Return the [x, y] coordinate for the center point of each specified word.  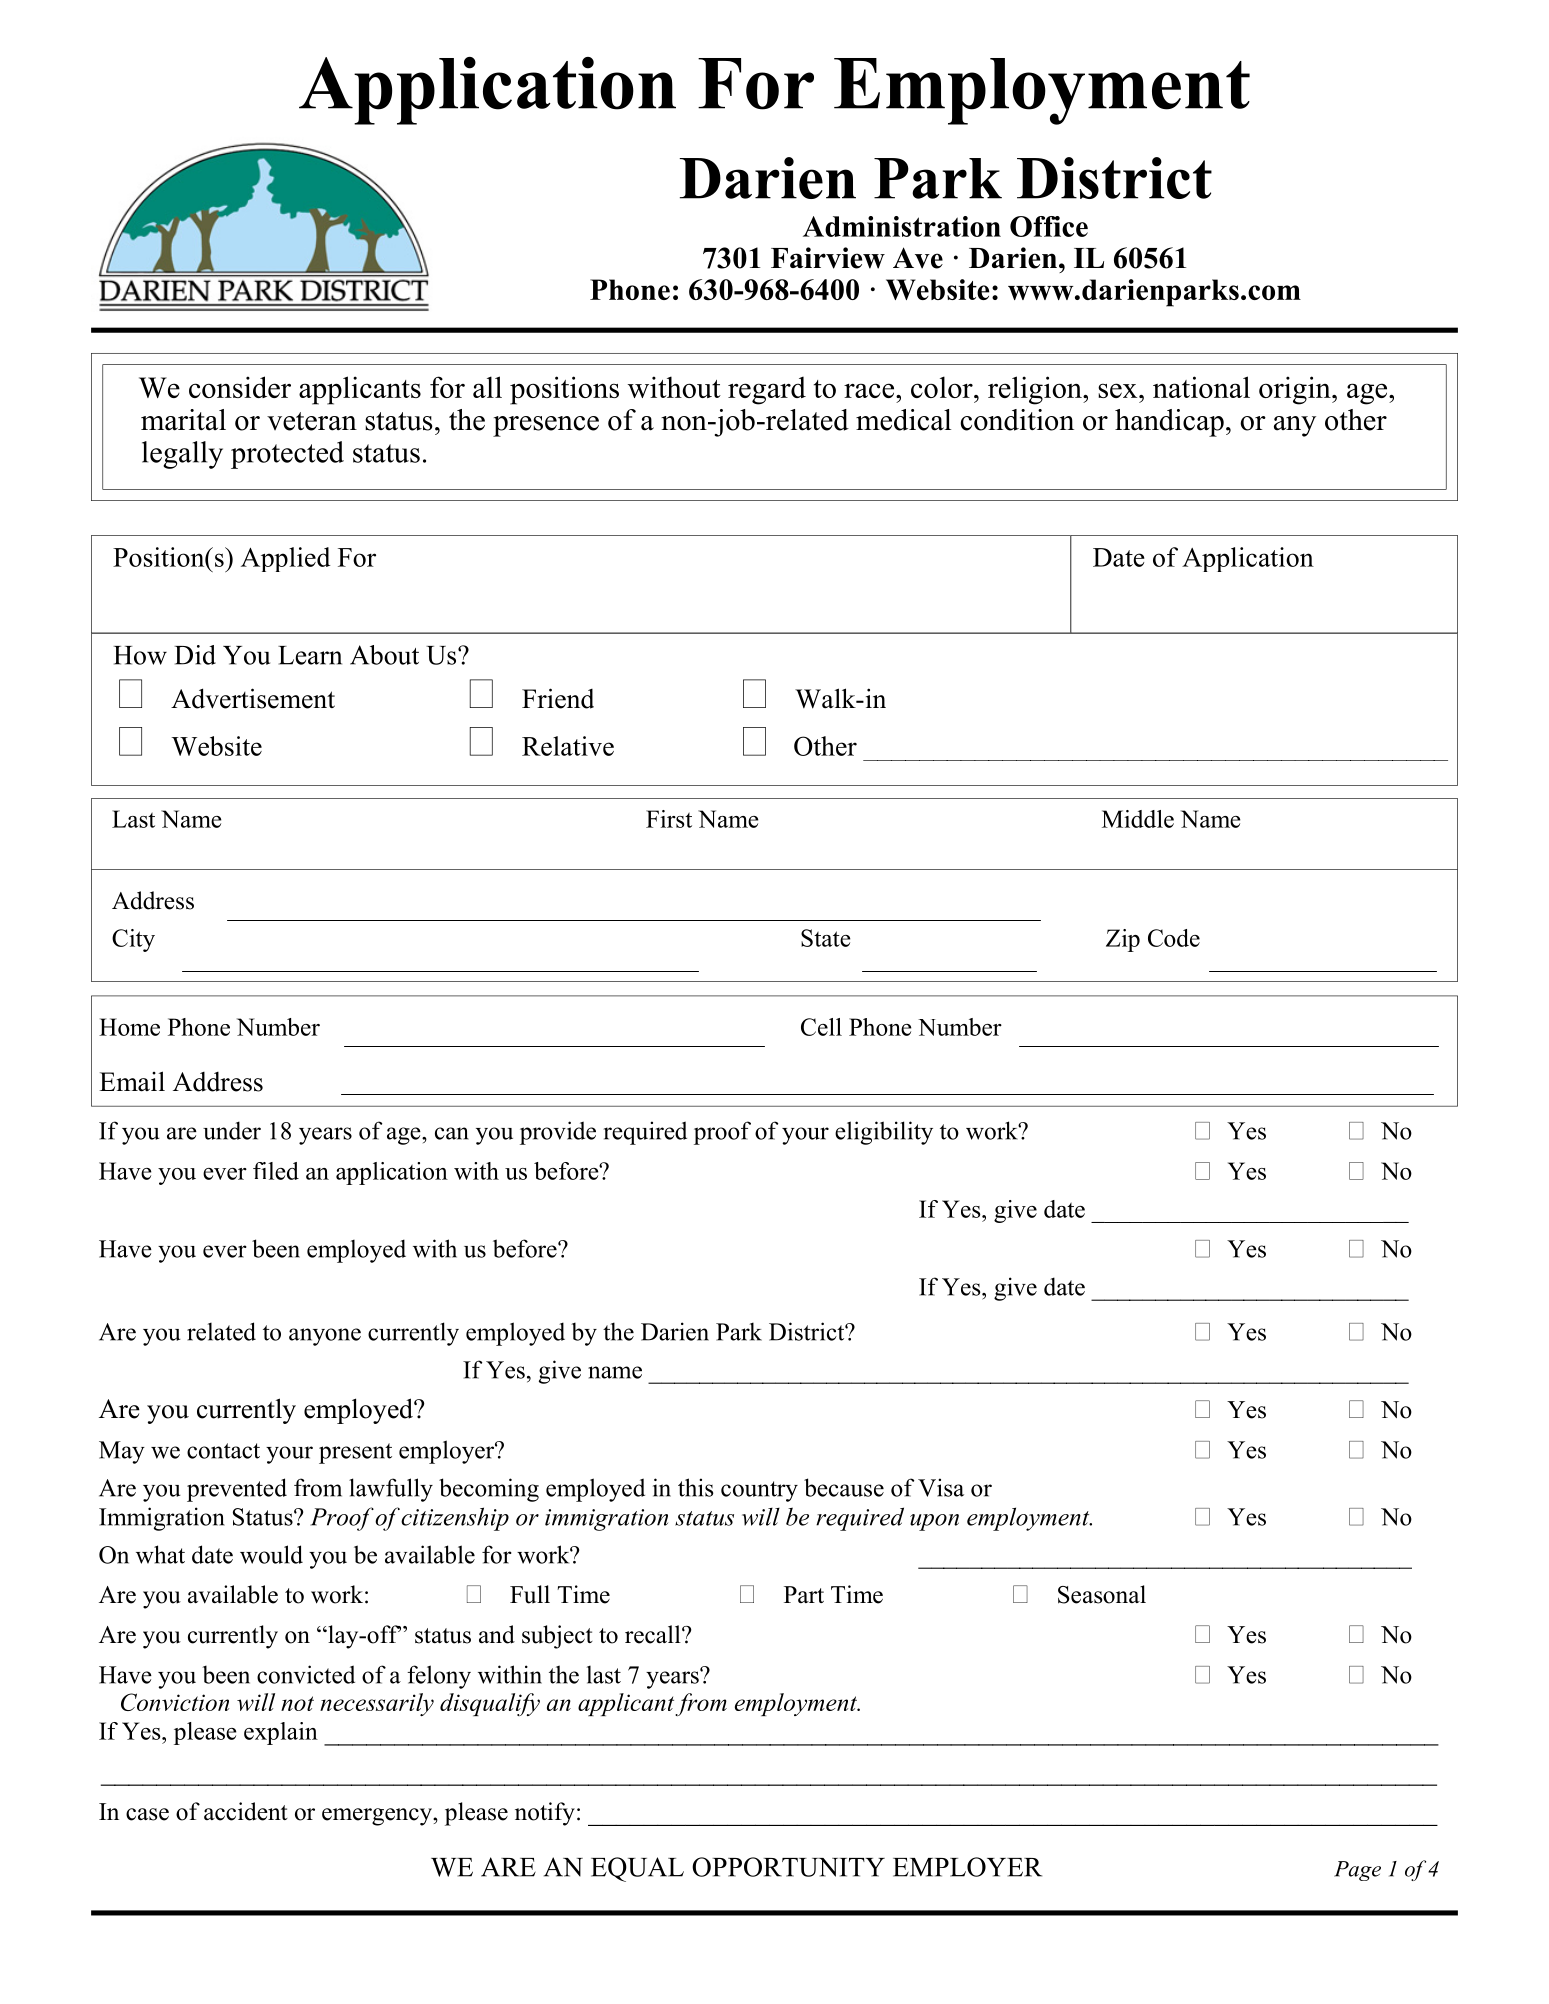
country [759, 1491]
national [1201, 387]
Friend [558, 698]
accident [246, 1811]
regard [767, 391]
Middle [1138, 819]
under [232, 1130]
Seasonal [1102, 1594]
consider [240, 387]
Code [1174, 938]
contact [223, 1451]
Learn [310, 655]
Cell [821, 1027]
